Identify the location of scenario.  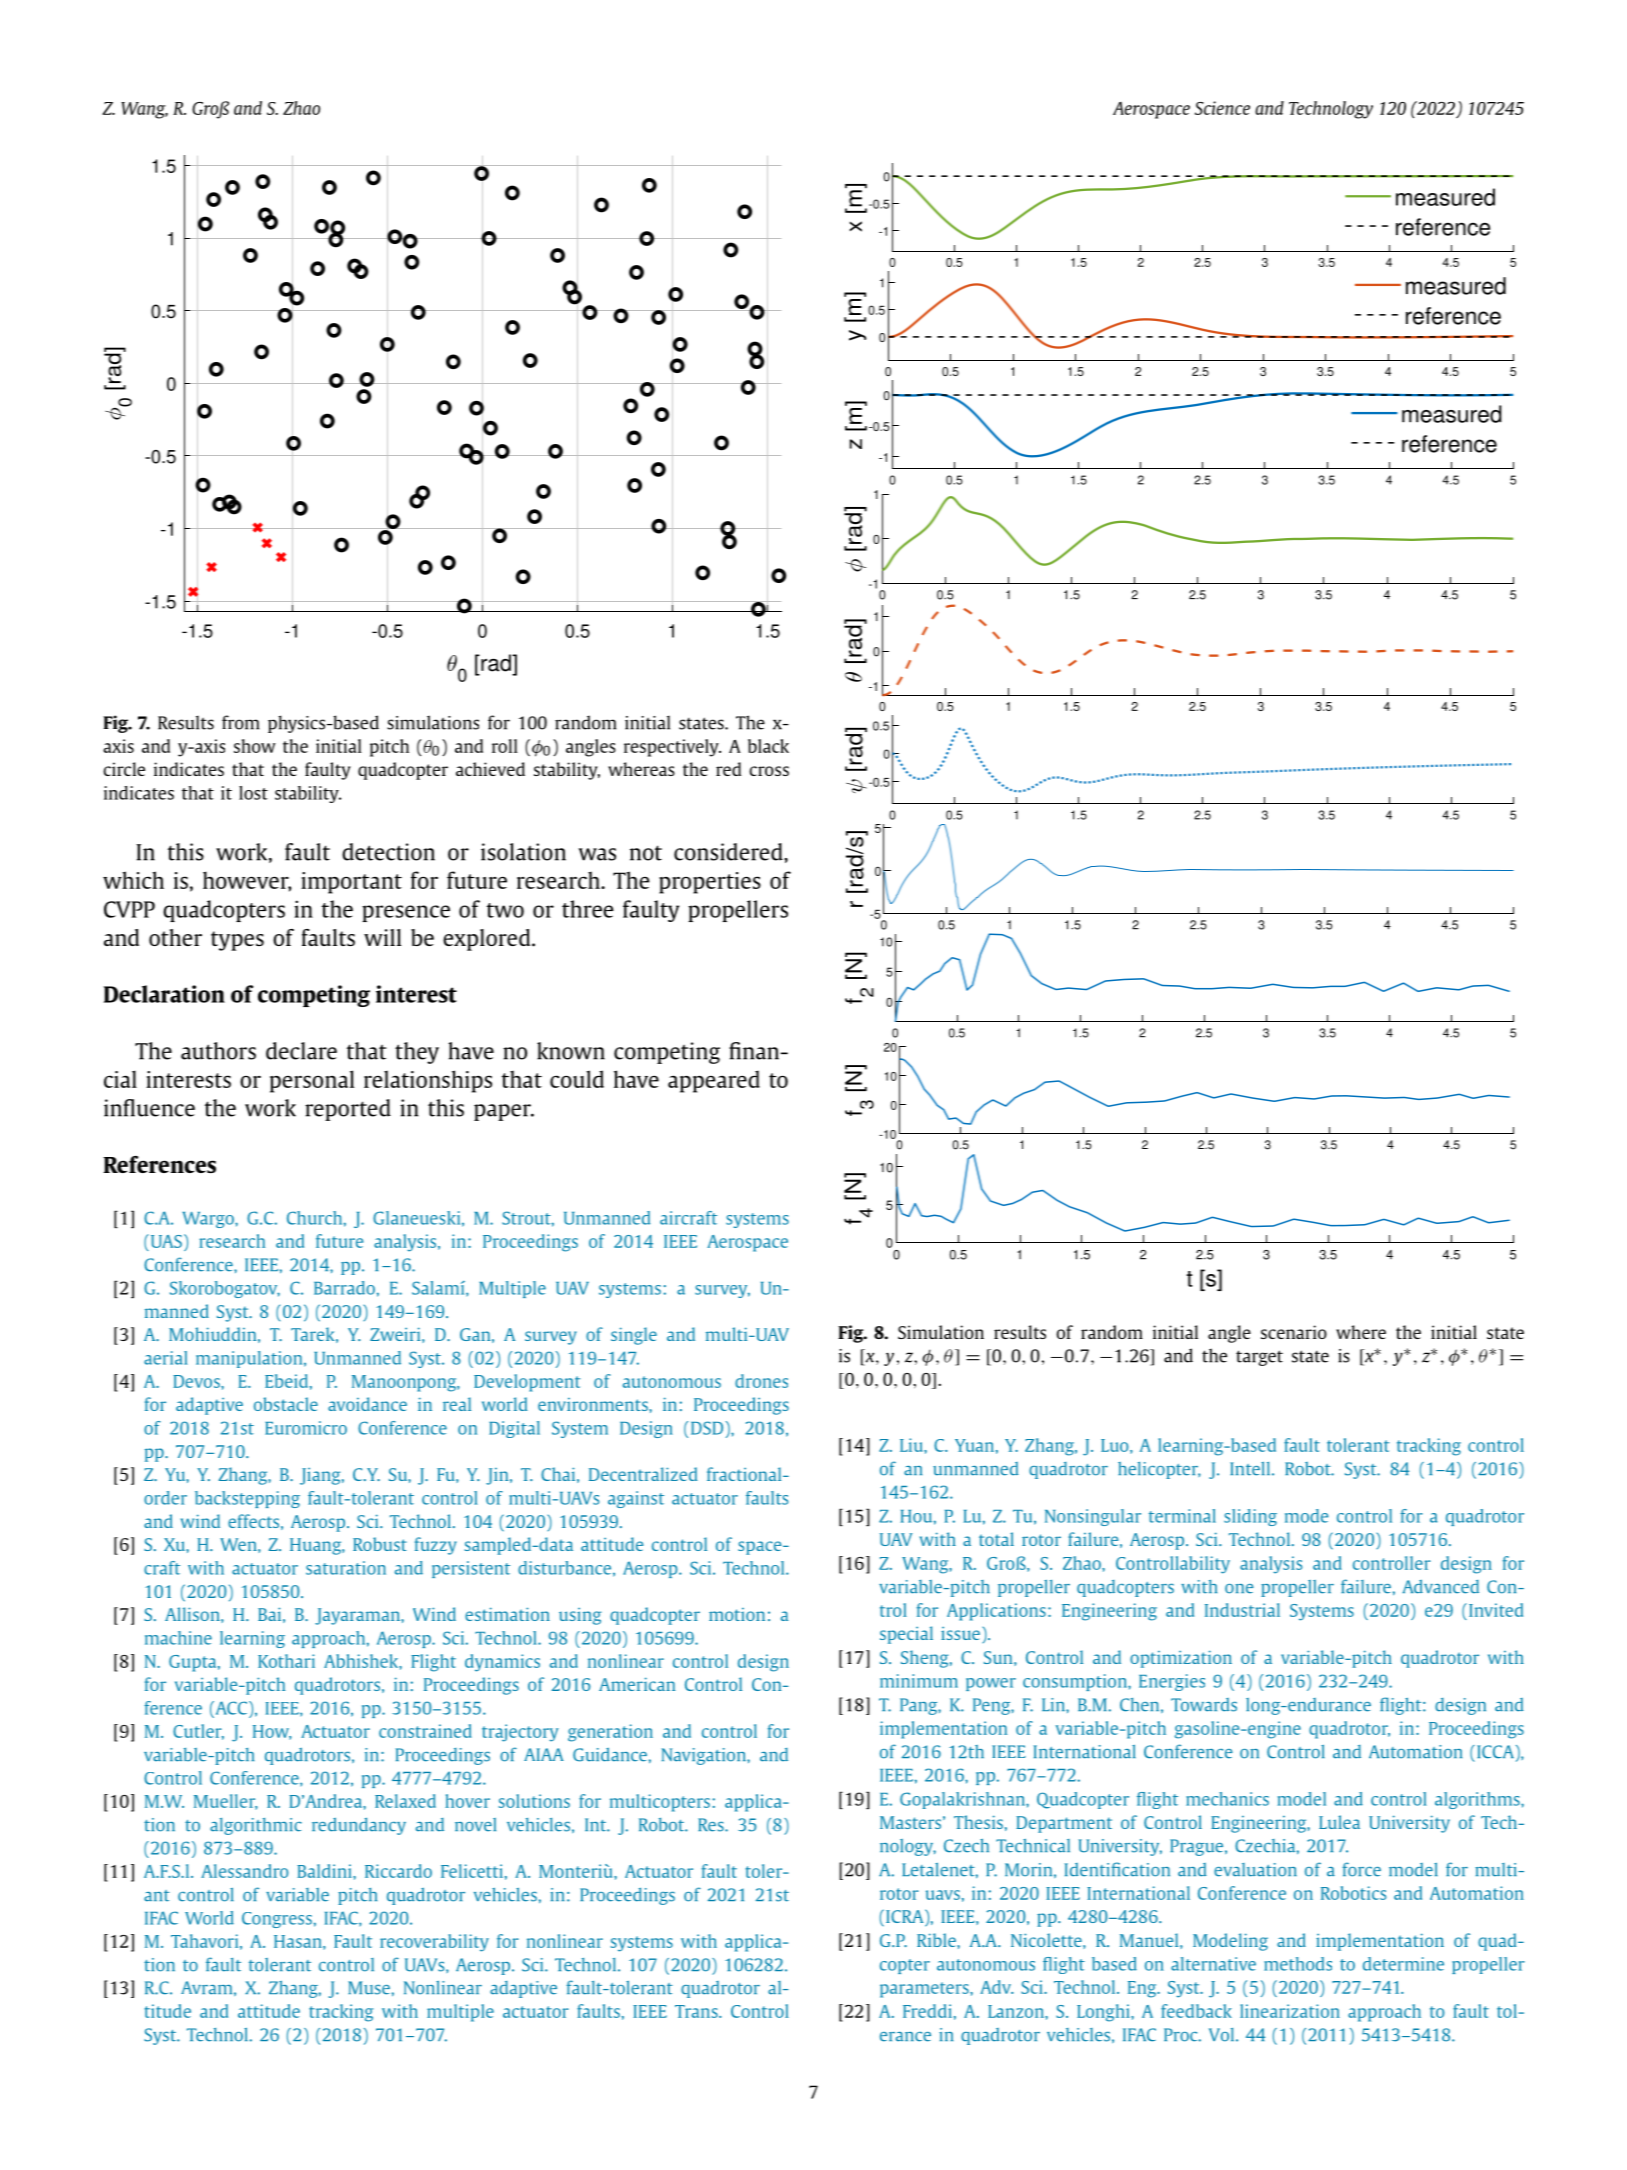
(1294, 1332).
